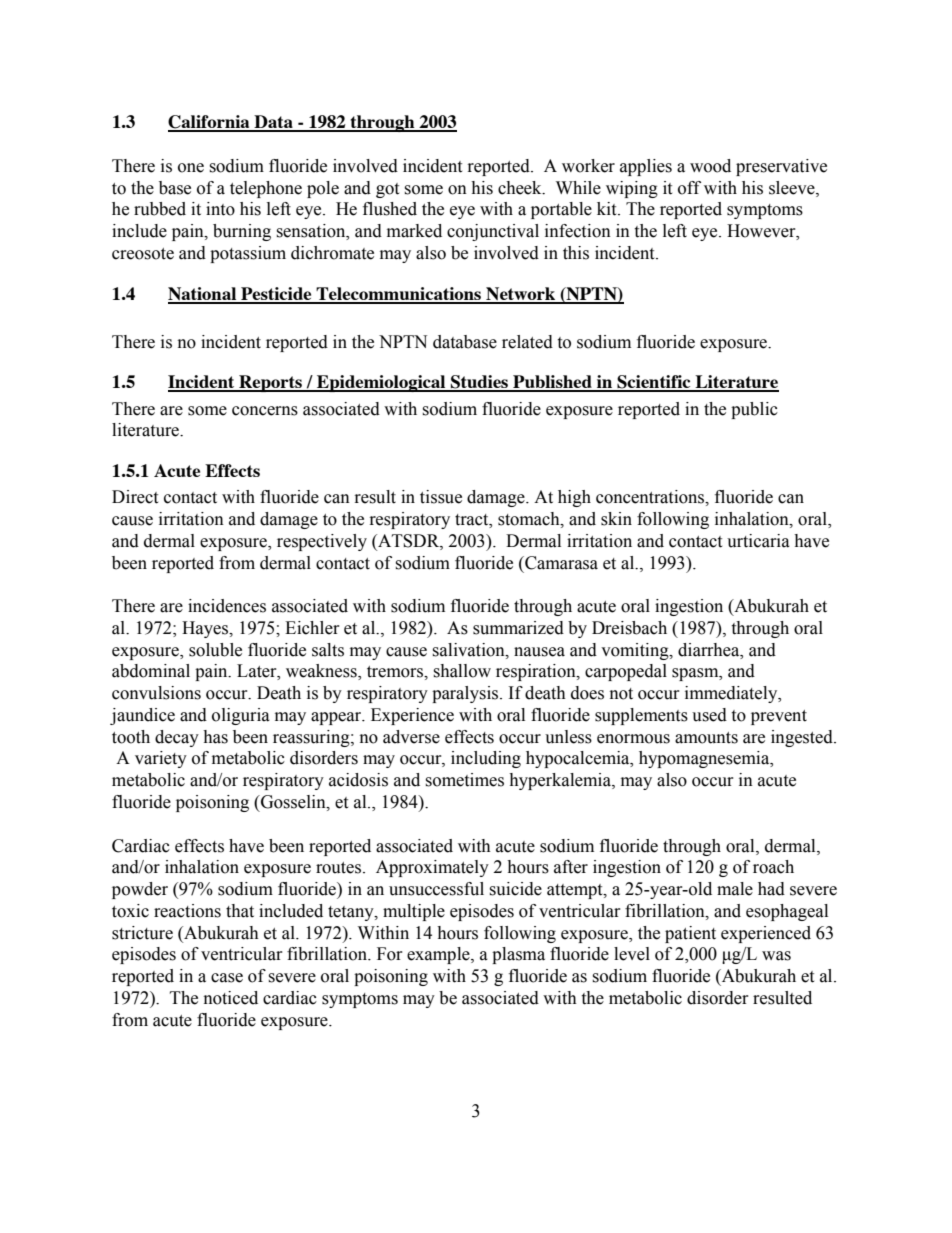 This screenshot has height=1233, width=952. I want to click on example, so click(439, 955).
